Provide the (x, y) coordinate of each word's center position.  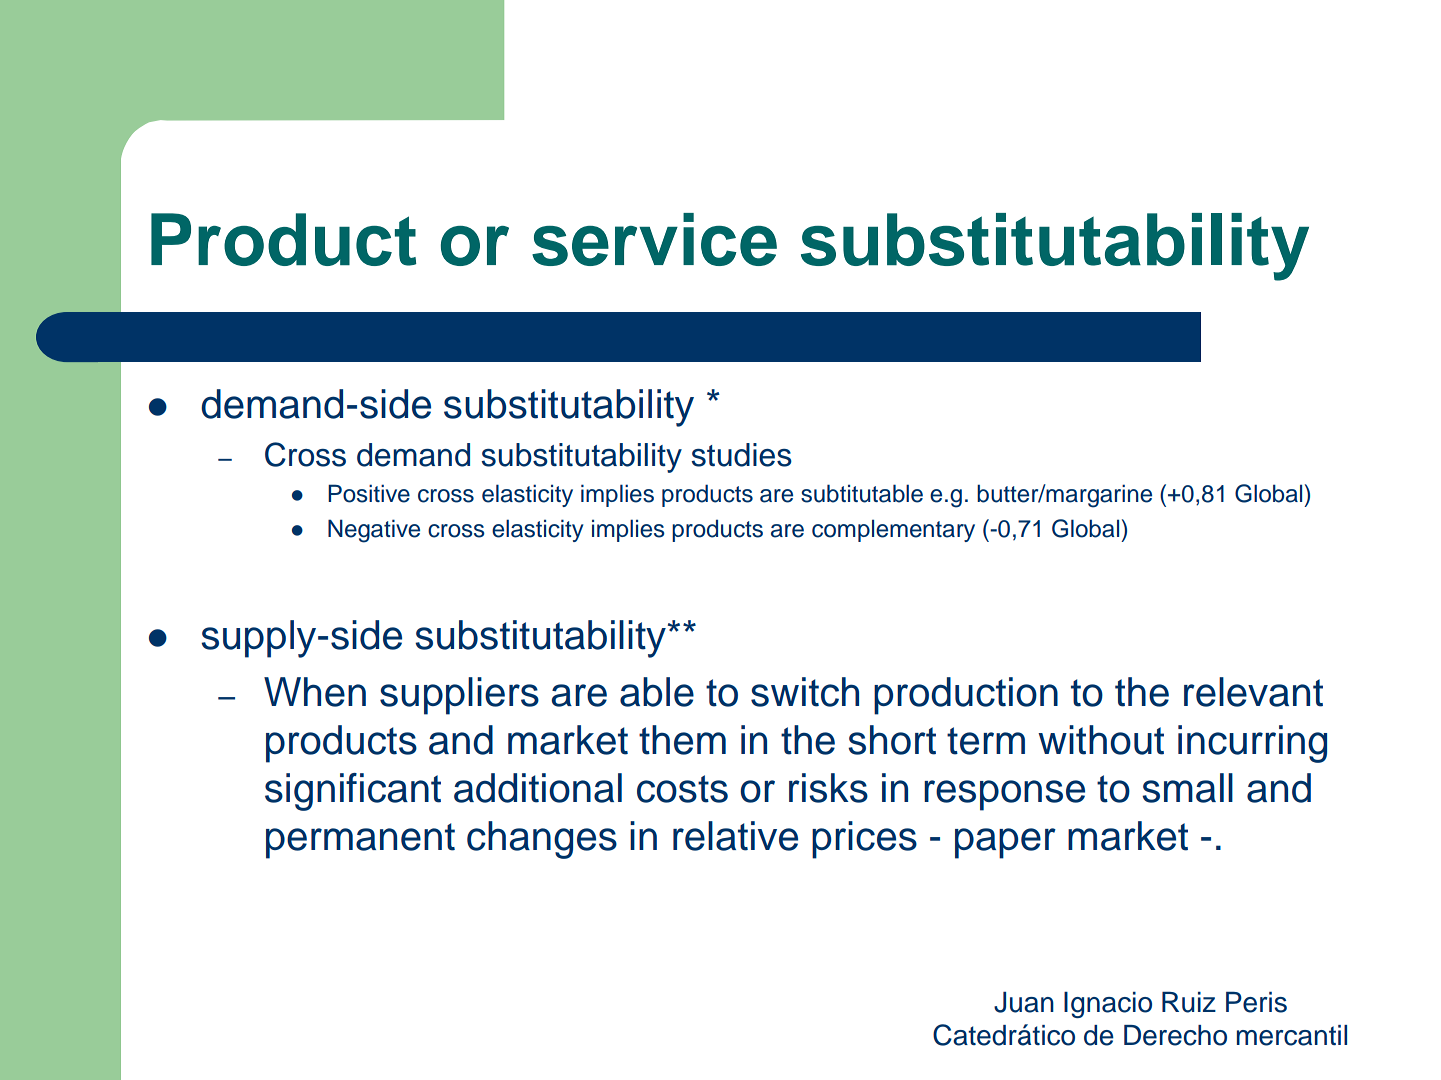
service (654, 239)
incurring (1252, 744)
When (315, 692)
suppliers (459, 696)
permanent (360, 841)
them (682, 740)
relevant (1253, 692)
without (1101, 740)
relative (735, 836)
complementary (893, 530)
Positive (369, 493)
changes (542, 840)
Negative (374, 531)
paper (1005, 843)
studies (741, 455)
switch (805, 692)
